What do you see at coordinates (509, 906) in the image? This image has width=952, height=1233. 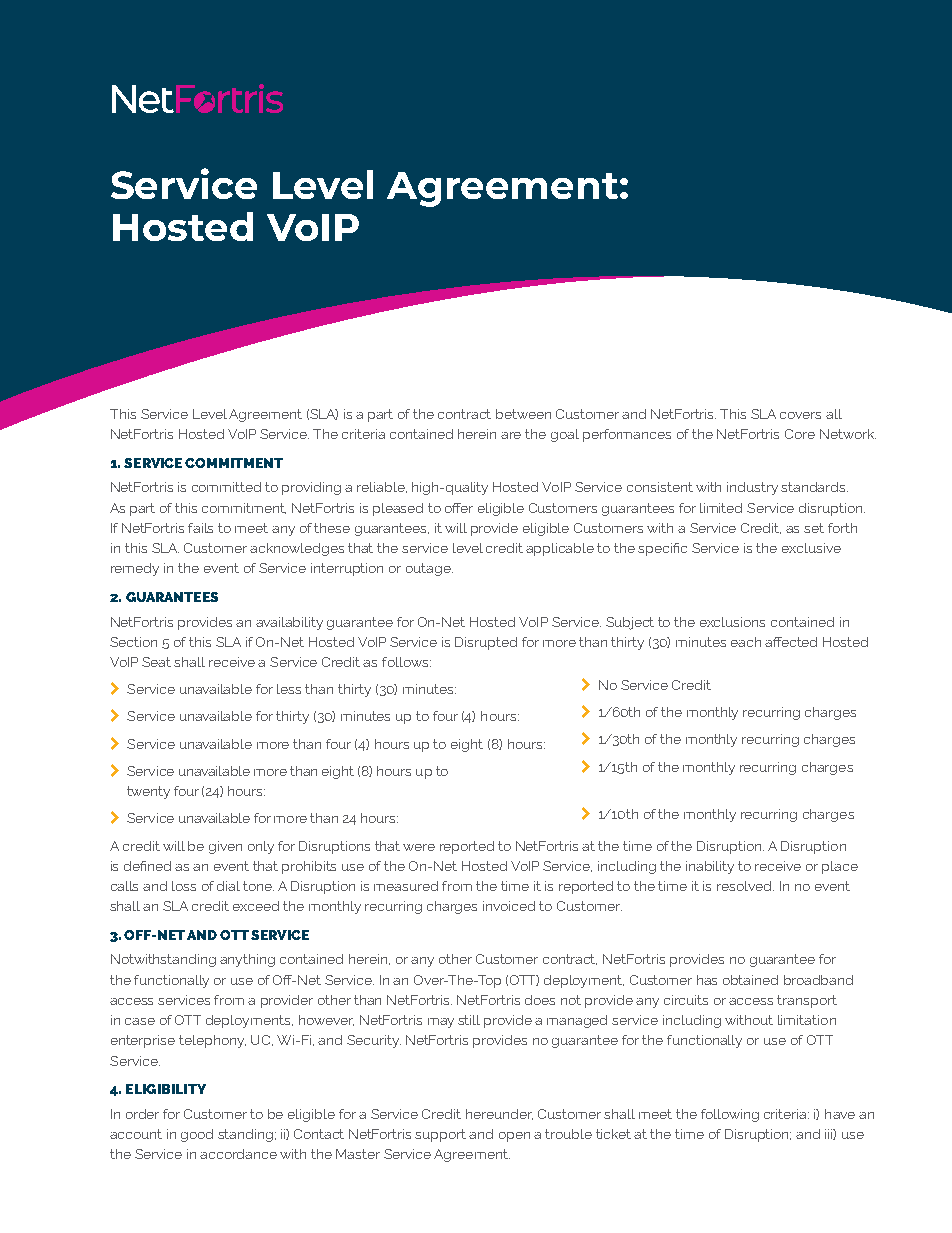 I see `invoiced` at bounding box center [509, 906].
